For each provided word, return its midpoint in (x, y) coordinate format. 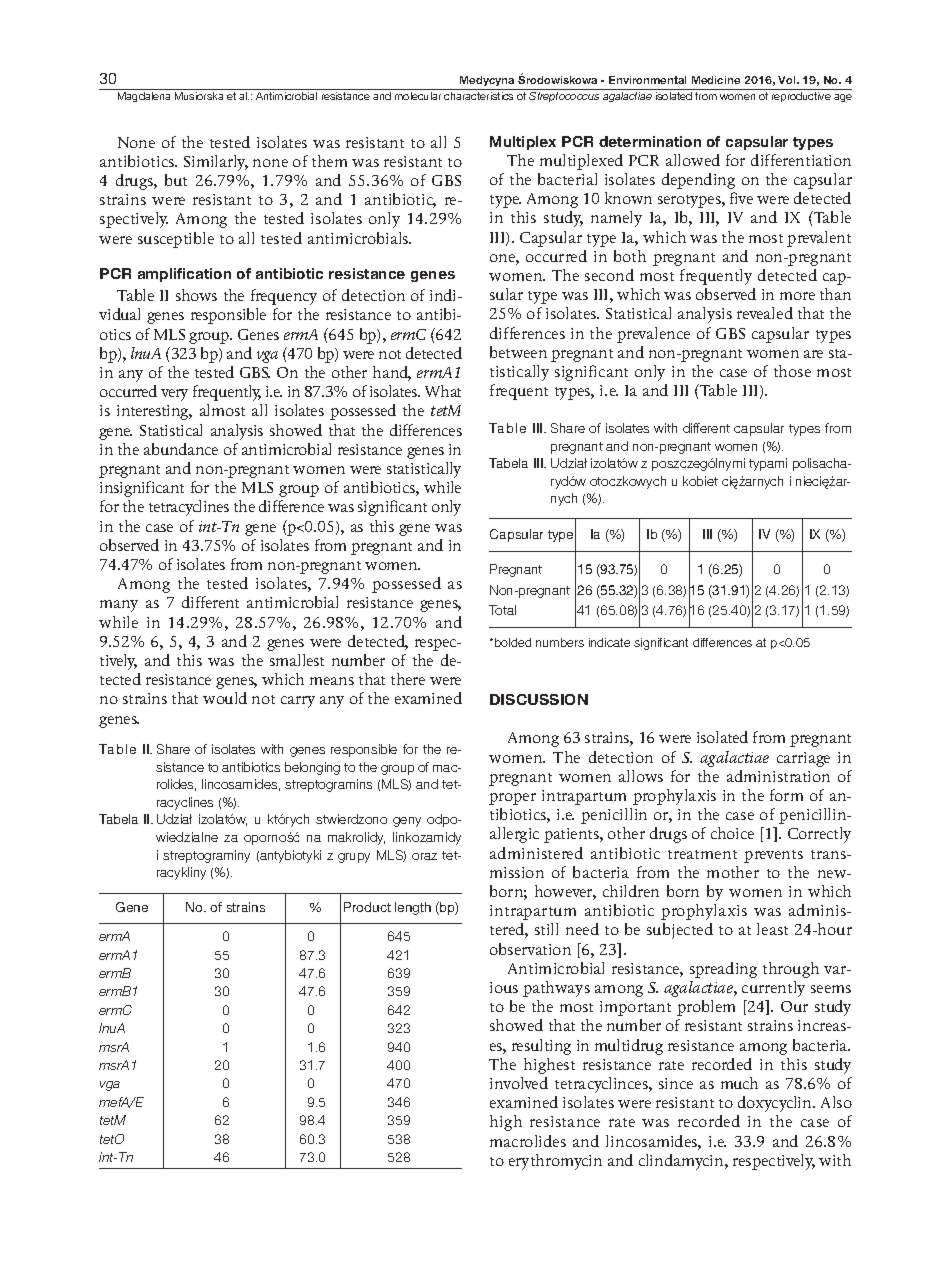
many (119, 606)
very (174, 395)
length (413, 908)
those (792, 371)
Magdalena (144, 97)
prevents (773, 856)
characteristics (478, 96)
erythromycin (555, 1162)
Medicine (716, 80)
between (518, 352)
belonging (312, 768)
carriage (803, 759)
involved (519, 1083)
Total (502, 610)
